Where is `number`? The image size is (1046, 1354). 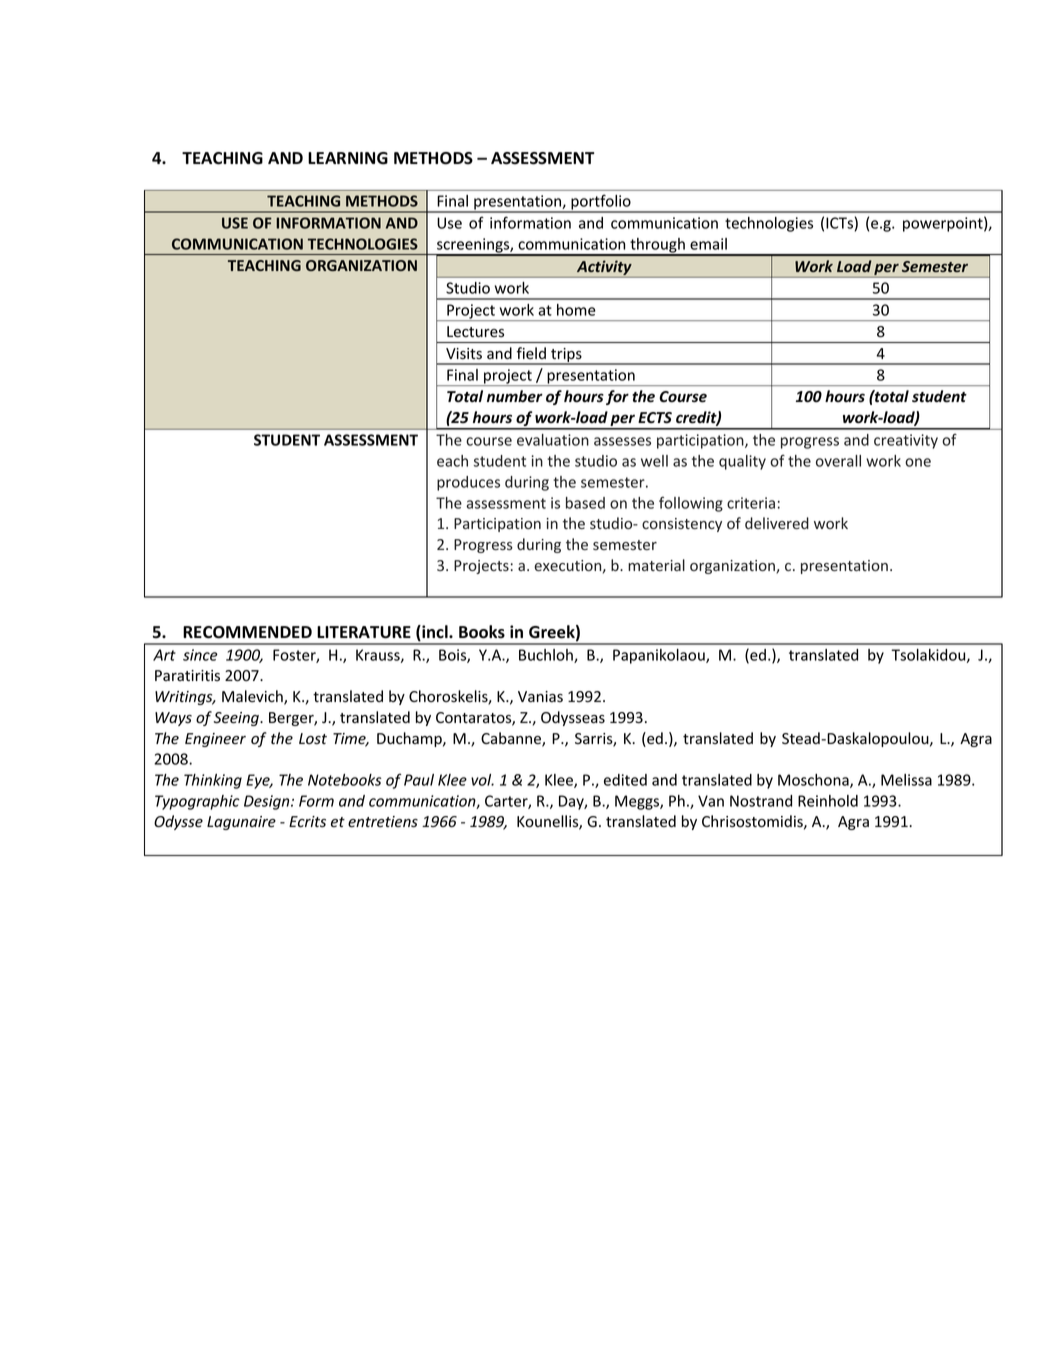 number is located at coordinates (515, 396).
